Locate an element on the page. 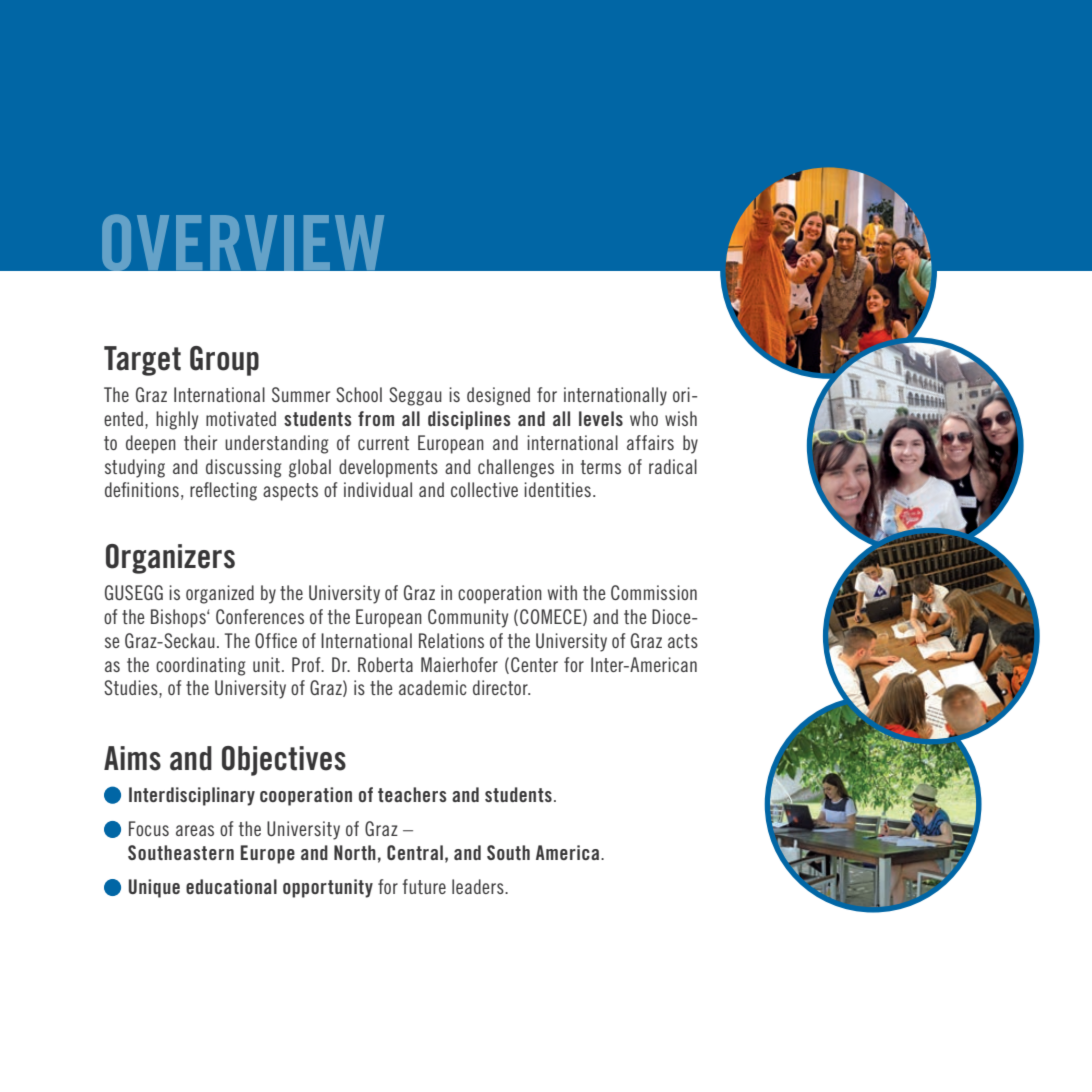 Image resolution: width=1092 pixels, height=1092 pixels. educational is located at coordinates (231, 886).
